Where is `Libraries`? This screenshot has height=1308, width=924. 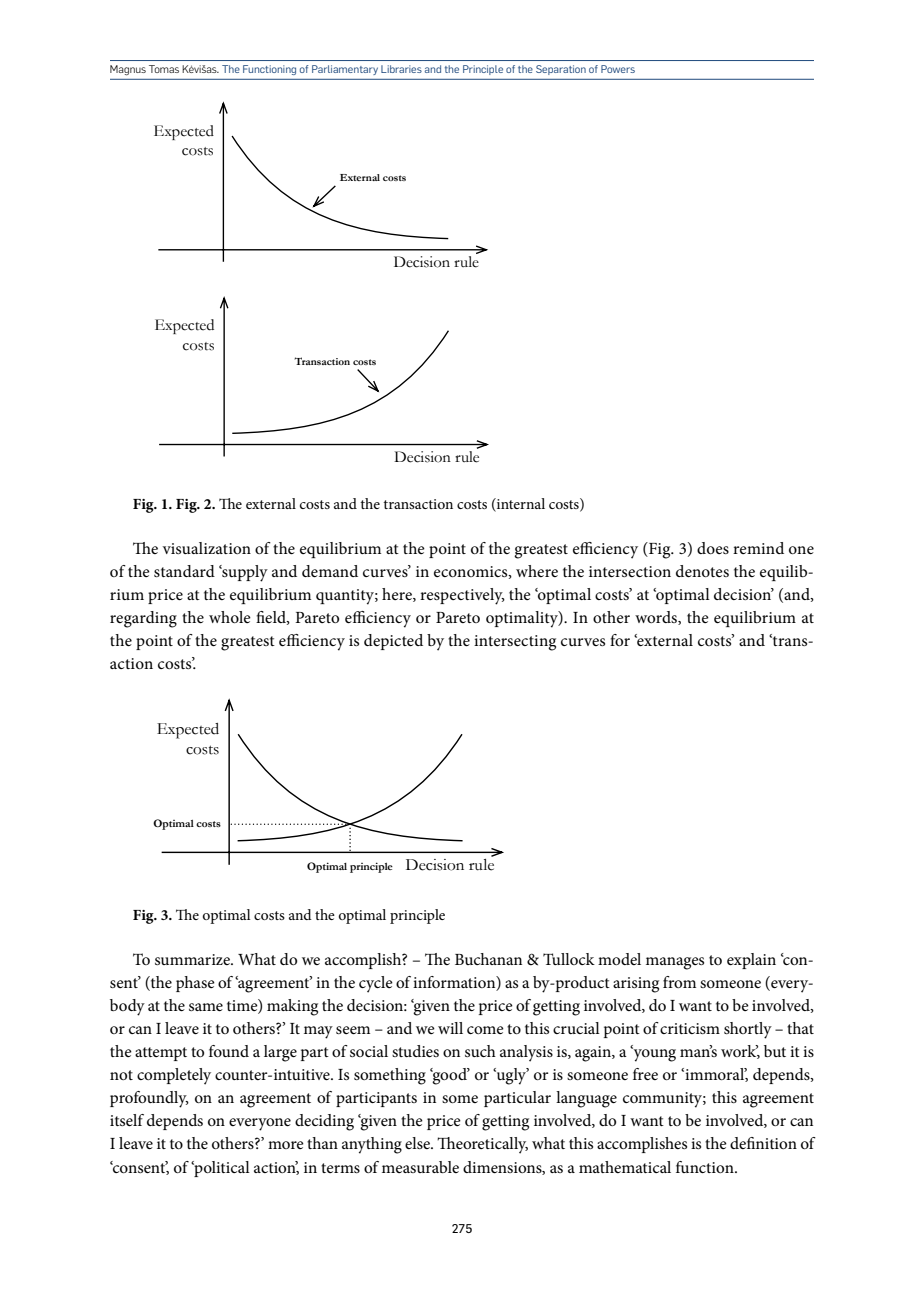 Libraries is located at coordinates (401, 69).
